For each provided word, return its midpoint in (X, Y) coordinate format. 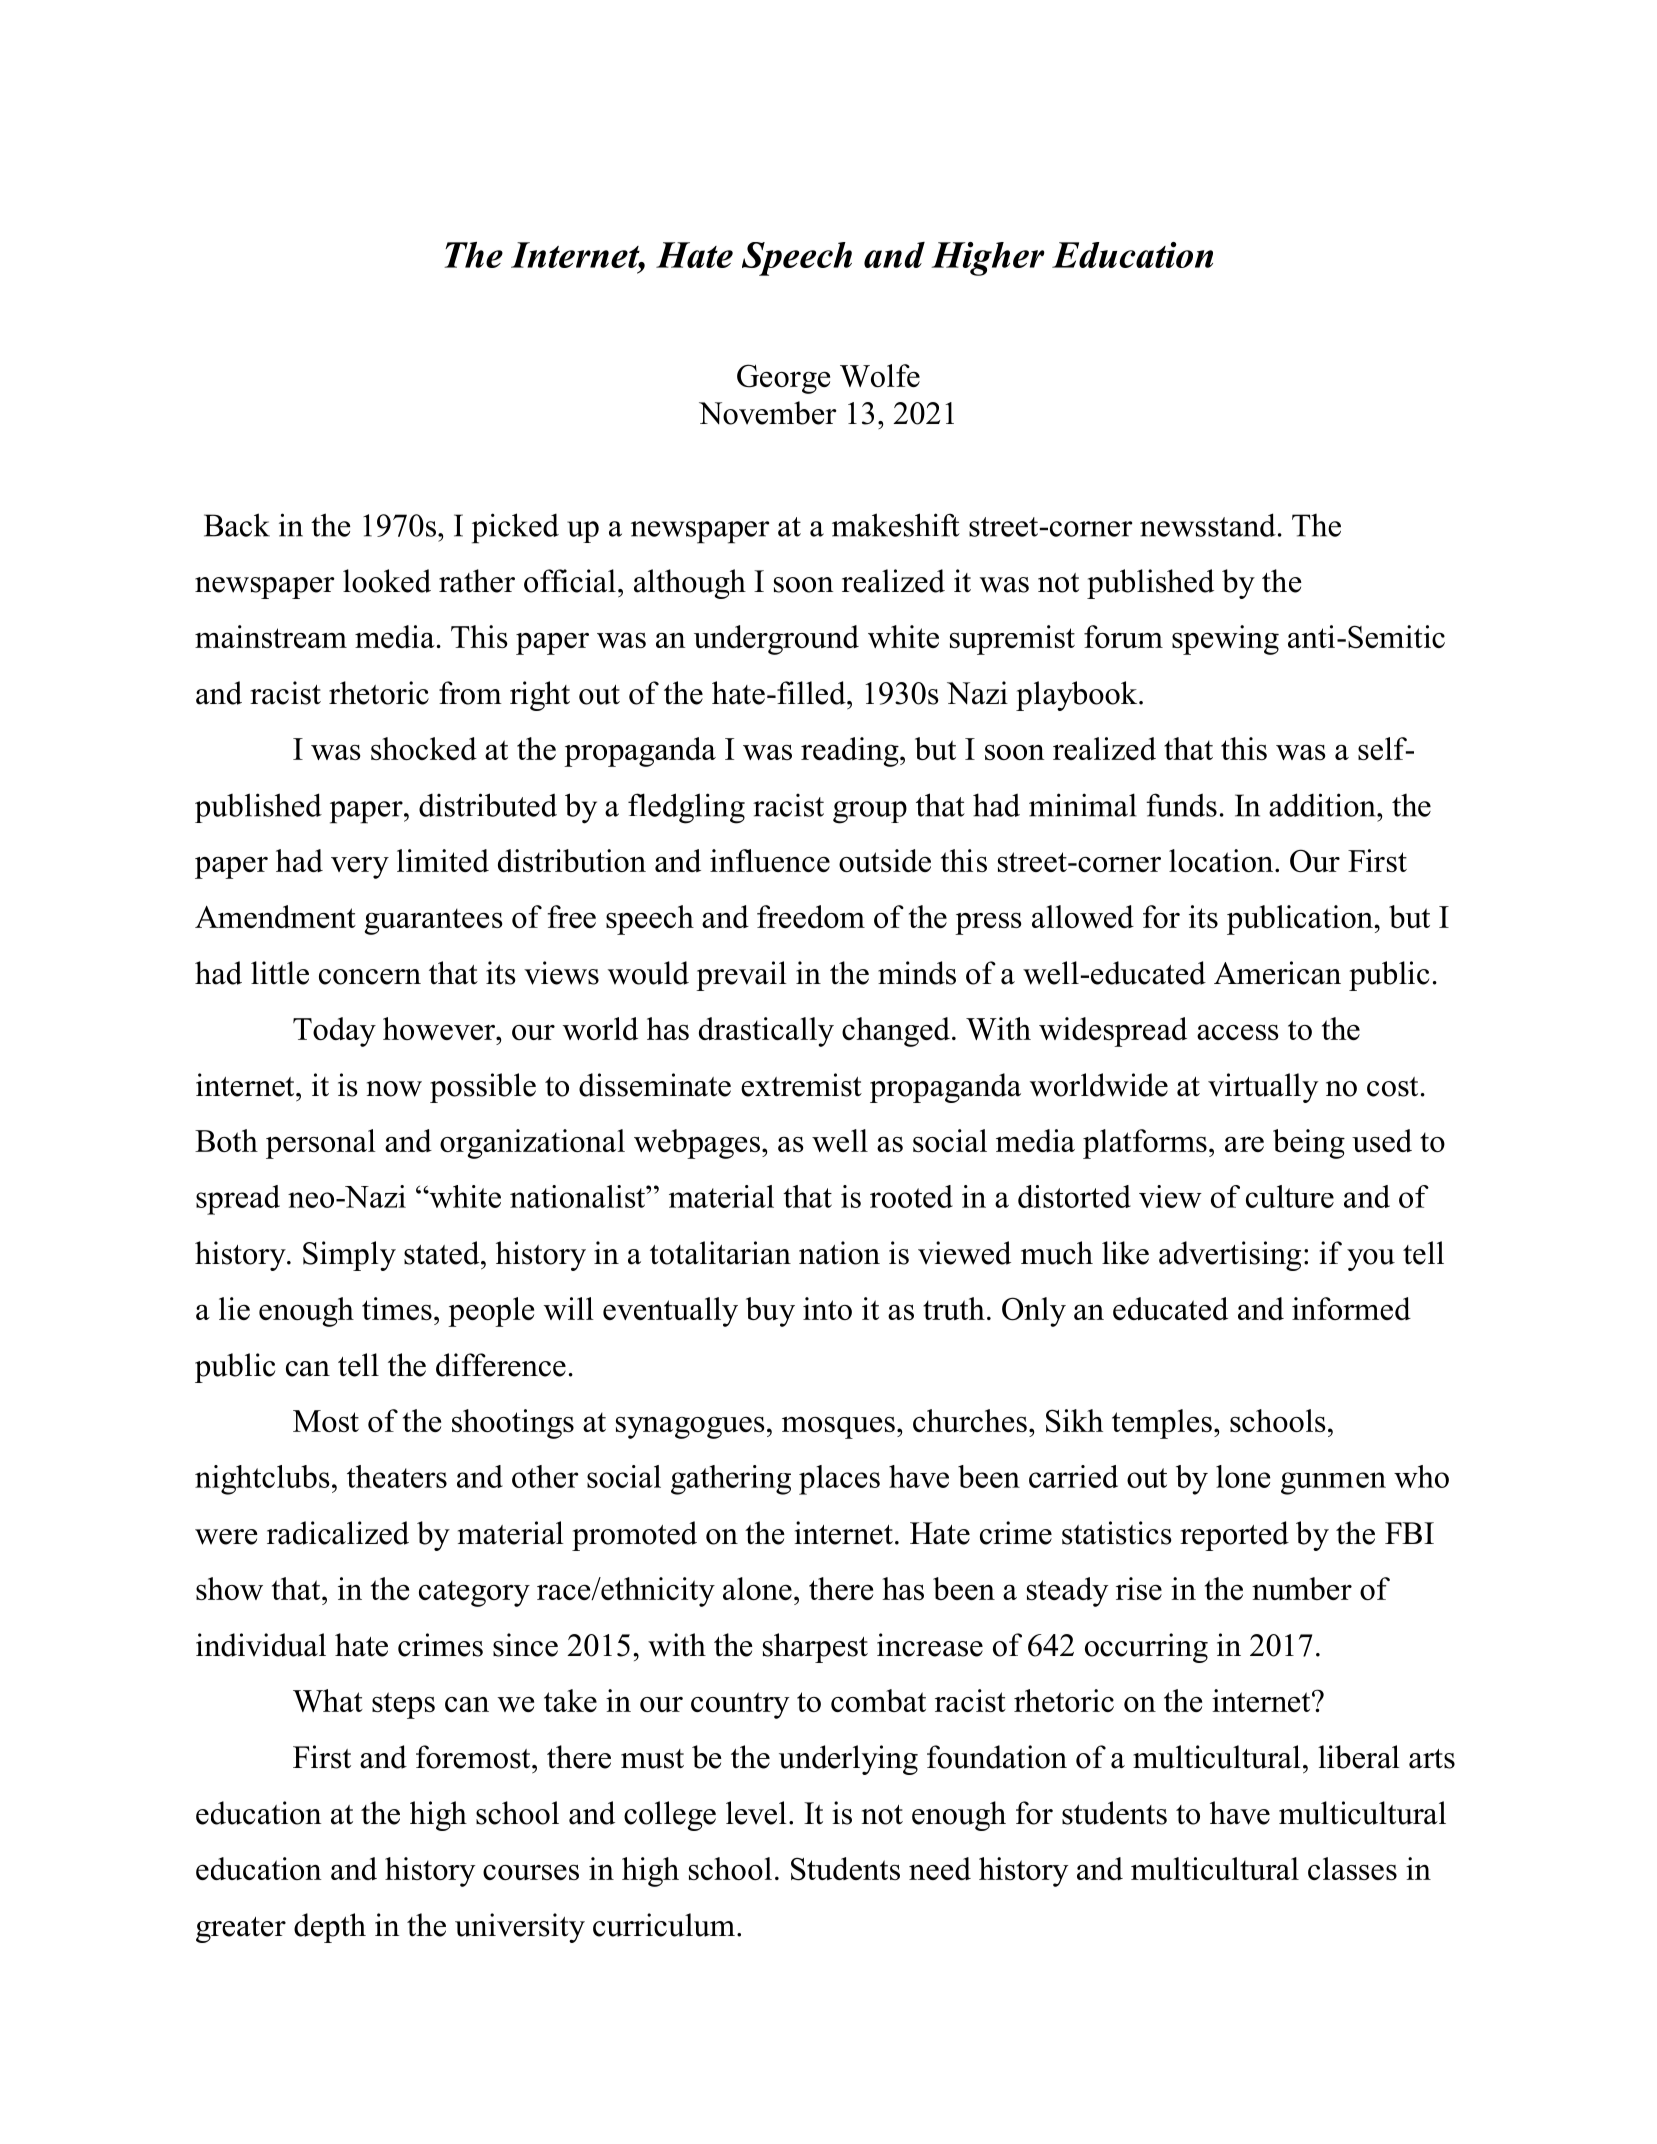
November (768, 413)
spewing (1225, 640)
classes (1352, 1868)
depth (330, 1928)
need (940, 1868)
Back (237, 525)
